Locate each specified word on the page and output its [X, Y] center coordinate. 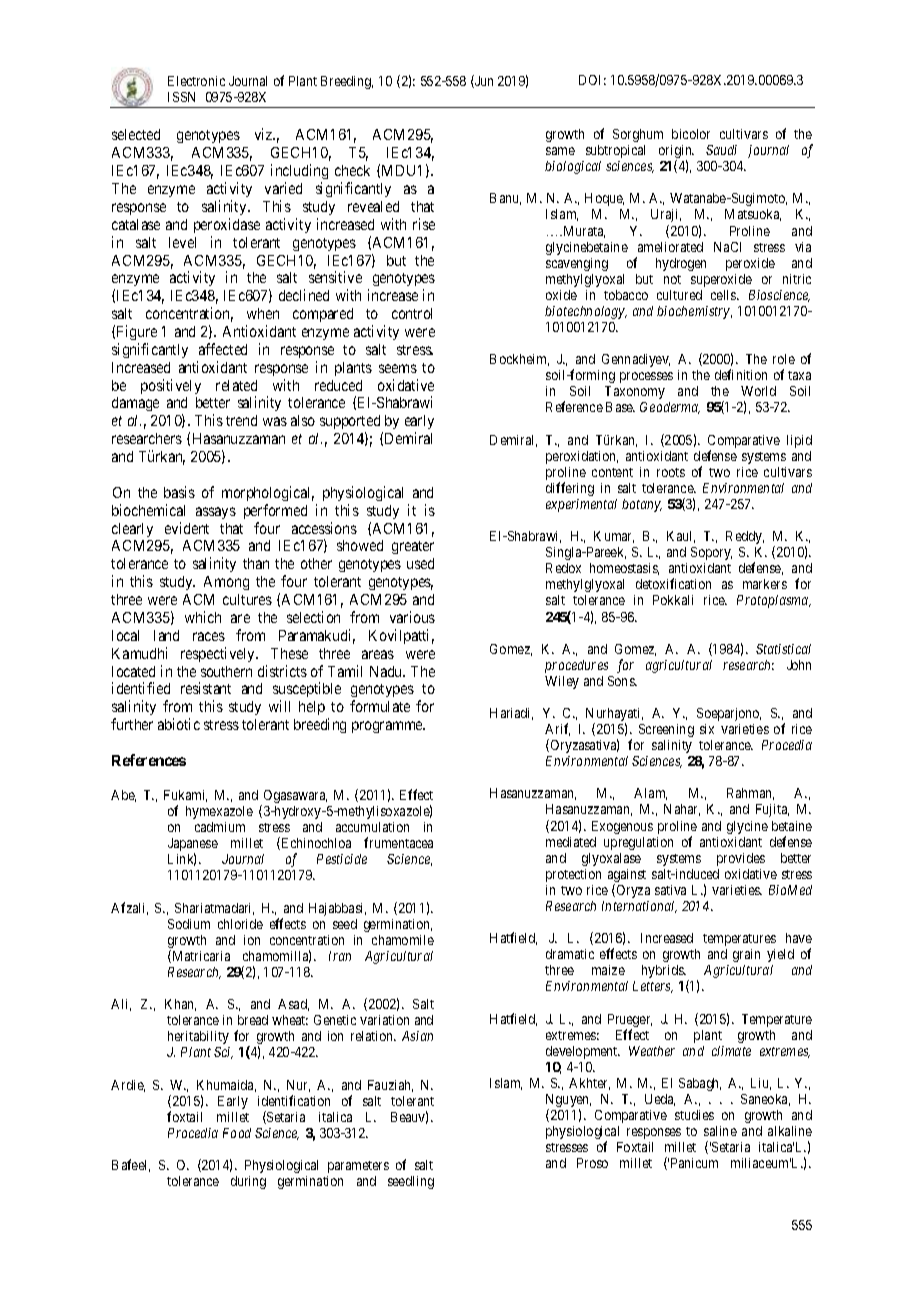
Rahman [750, 794]
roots [671, 472]
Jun [483, 81]
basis [179, 492]
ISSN [181, 97]
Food [237, 1133]
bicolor [691, 134]
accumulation [372, 827]
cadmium [220, 827]
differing [570, 489]
